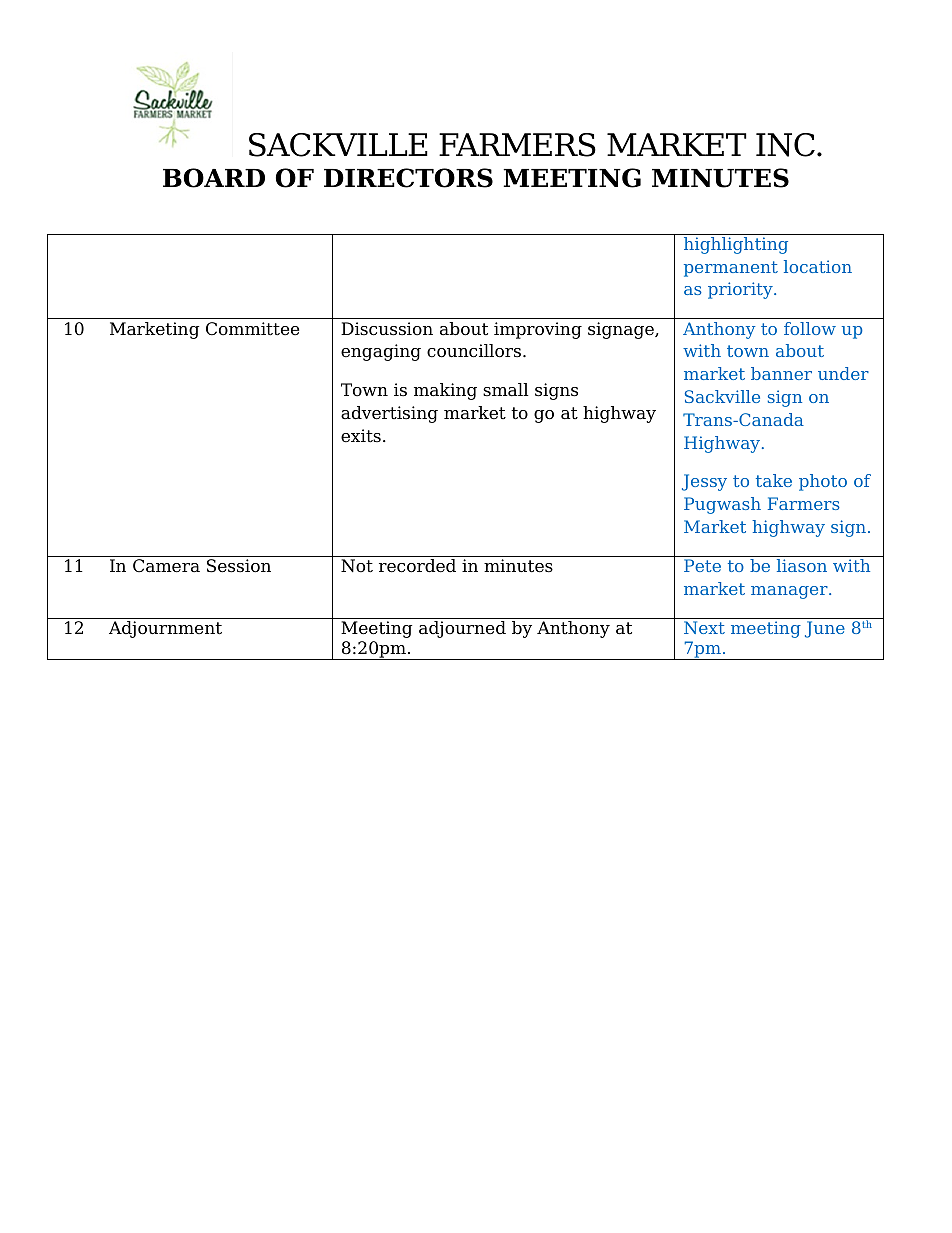 Image resolution: width=952 pixels, height=1233 pixels. What do you see at coordinates (165, 629) in the image?
I see `Adjournment` at bounding box center [165, 629].
